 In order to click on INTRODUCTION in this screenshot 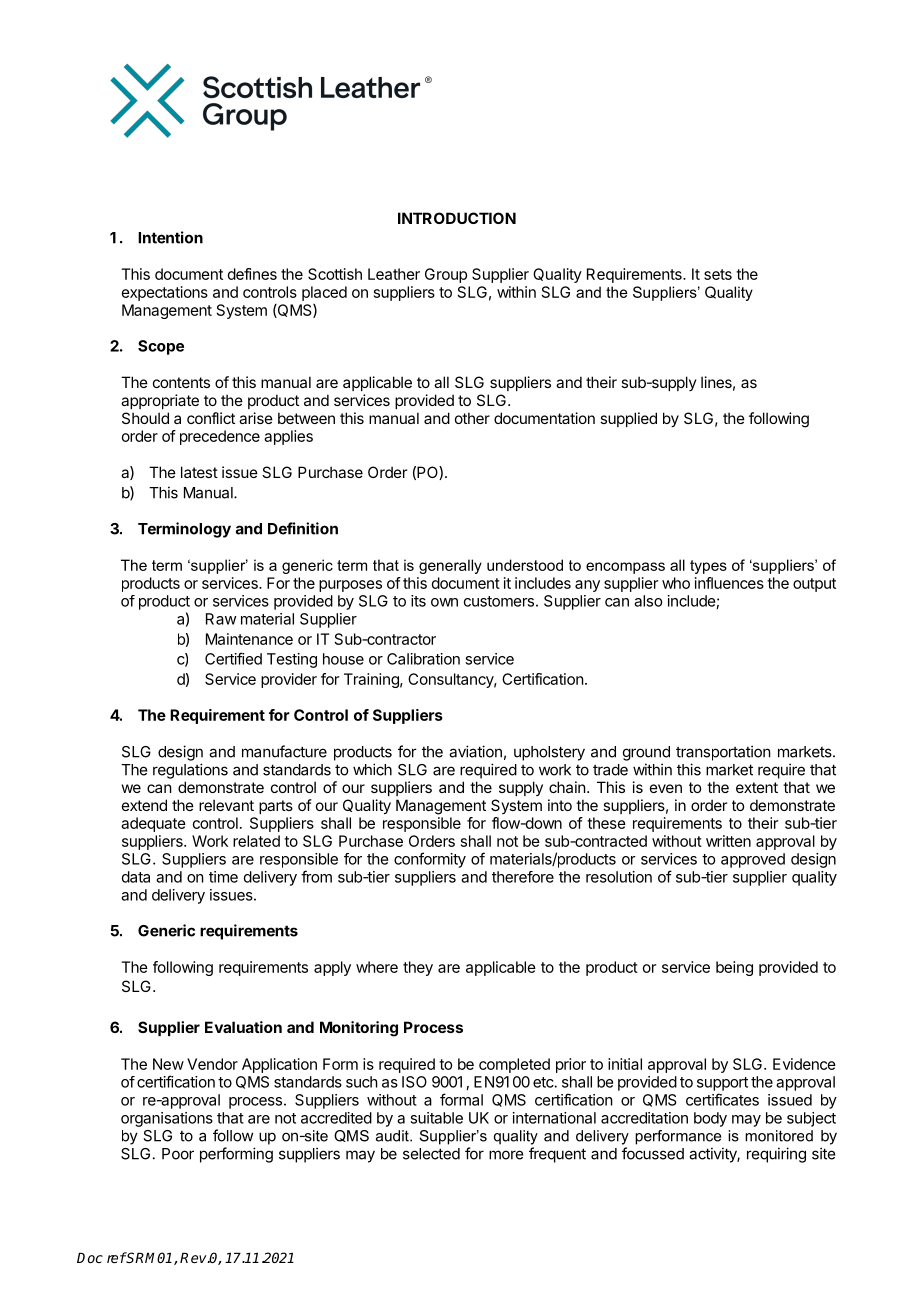, I will do `click(457, 218)`.
